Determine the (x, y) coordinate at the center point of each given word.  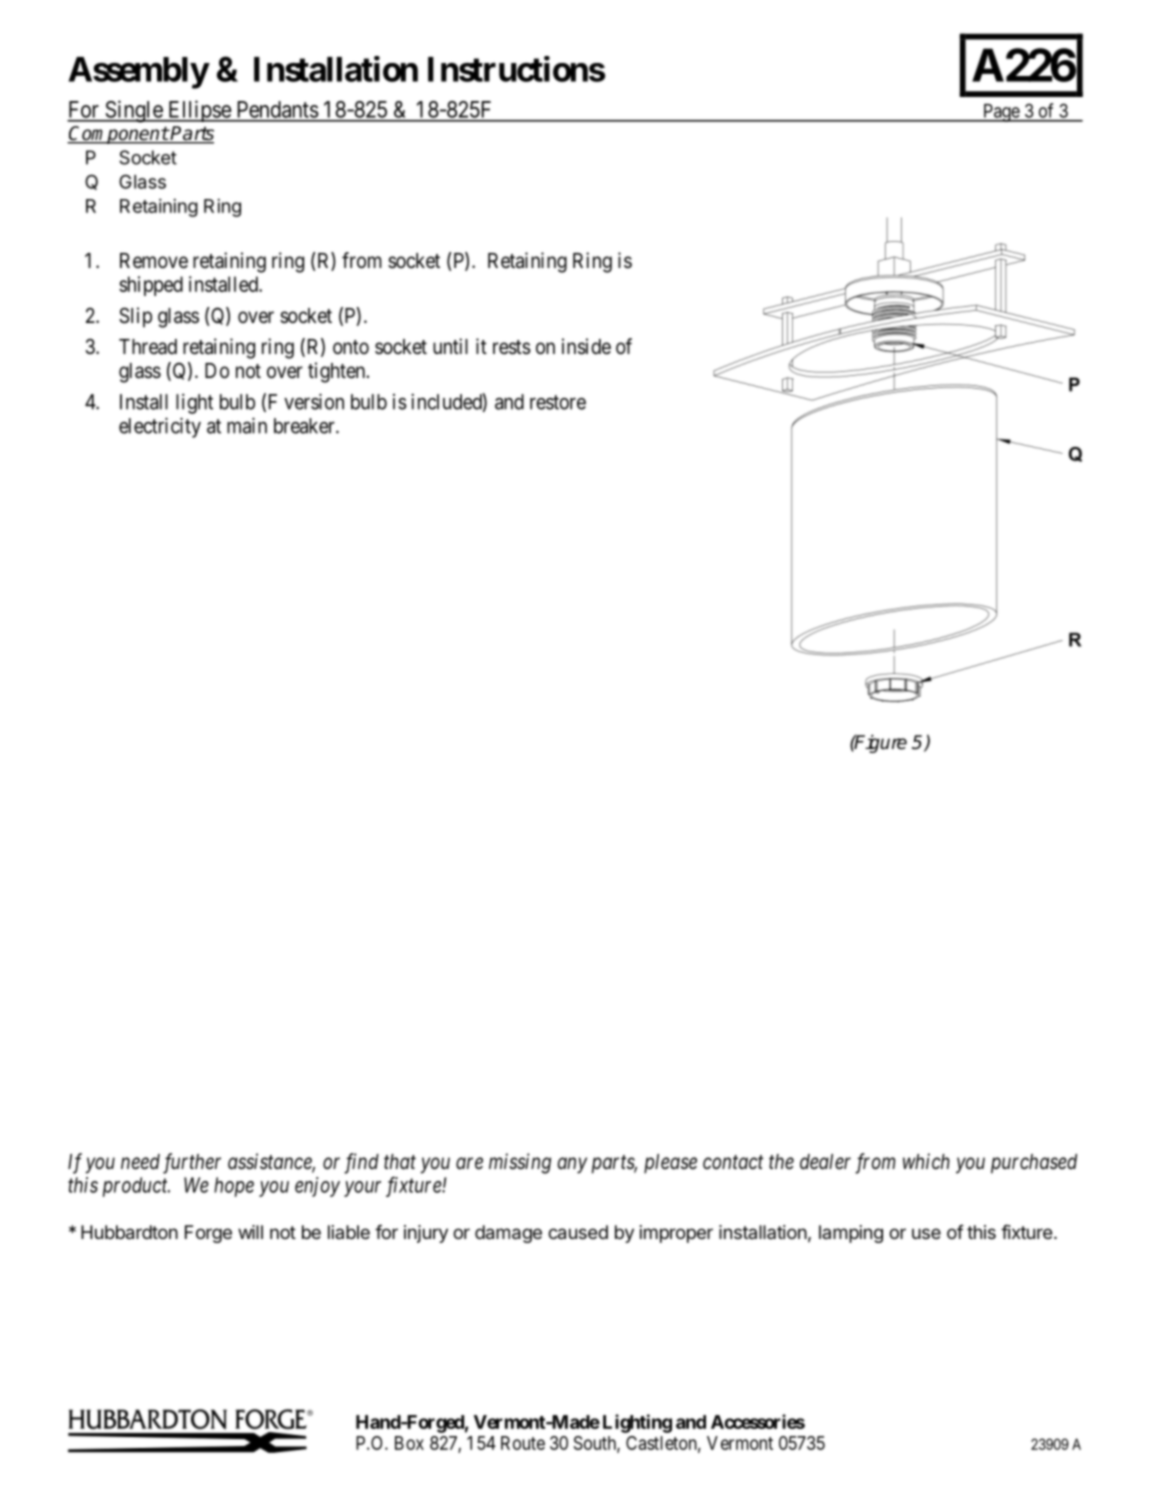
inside (586, 346)
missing (520, 1163)
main (247, 425)
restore (558, 402)
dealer (825, 1162)
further (192, 1163)
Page (1000, 113)
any (572, 1165)
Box (409, 1443)
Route (523, 1443)
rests (512, 347)
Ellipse (199, 111)
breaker (305, 426)
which (926, 1161)
